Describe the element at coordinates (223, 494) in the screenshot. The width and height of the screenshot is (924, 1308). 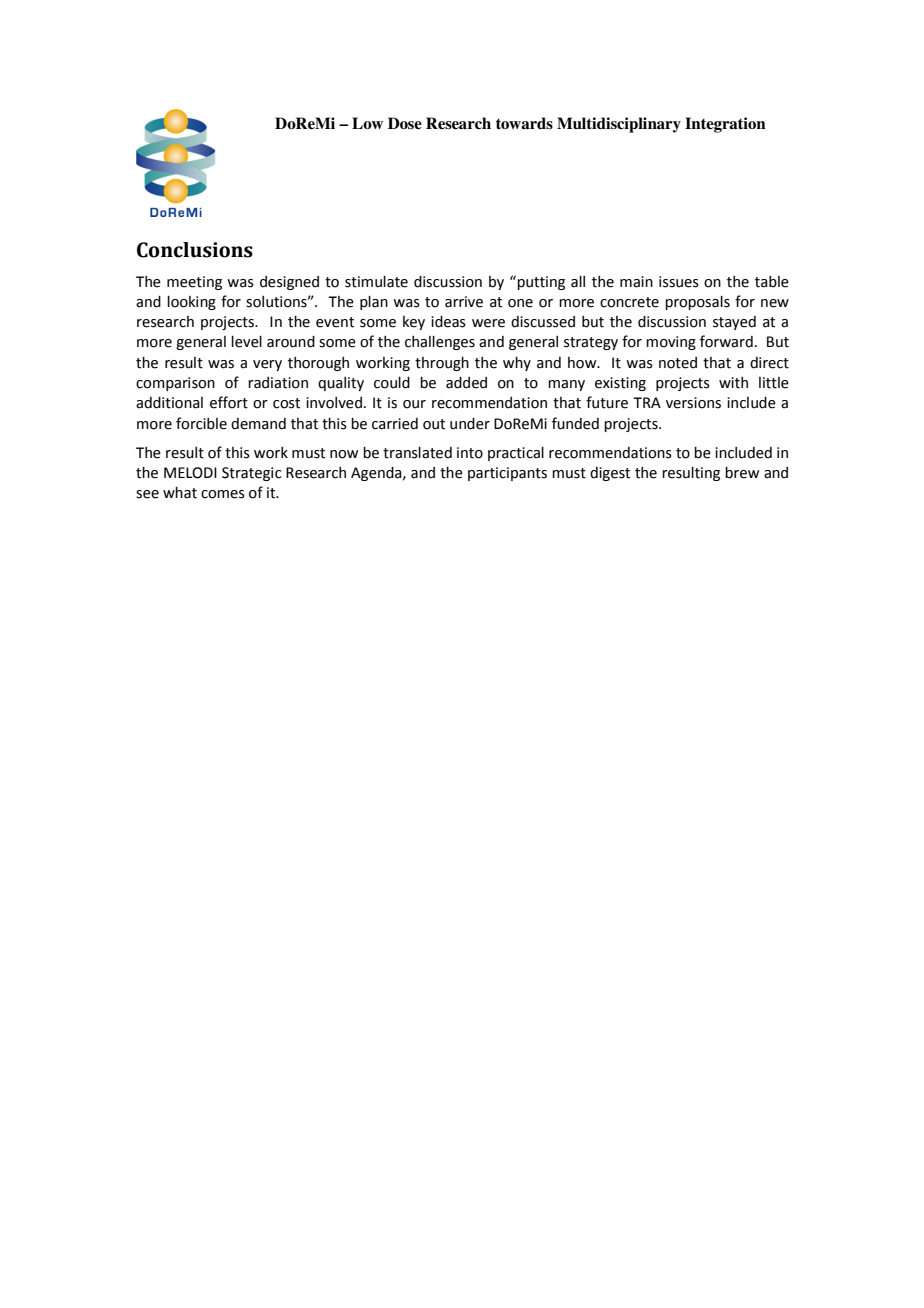
I see `comes` at that location.
